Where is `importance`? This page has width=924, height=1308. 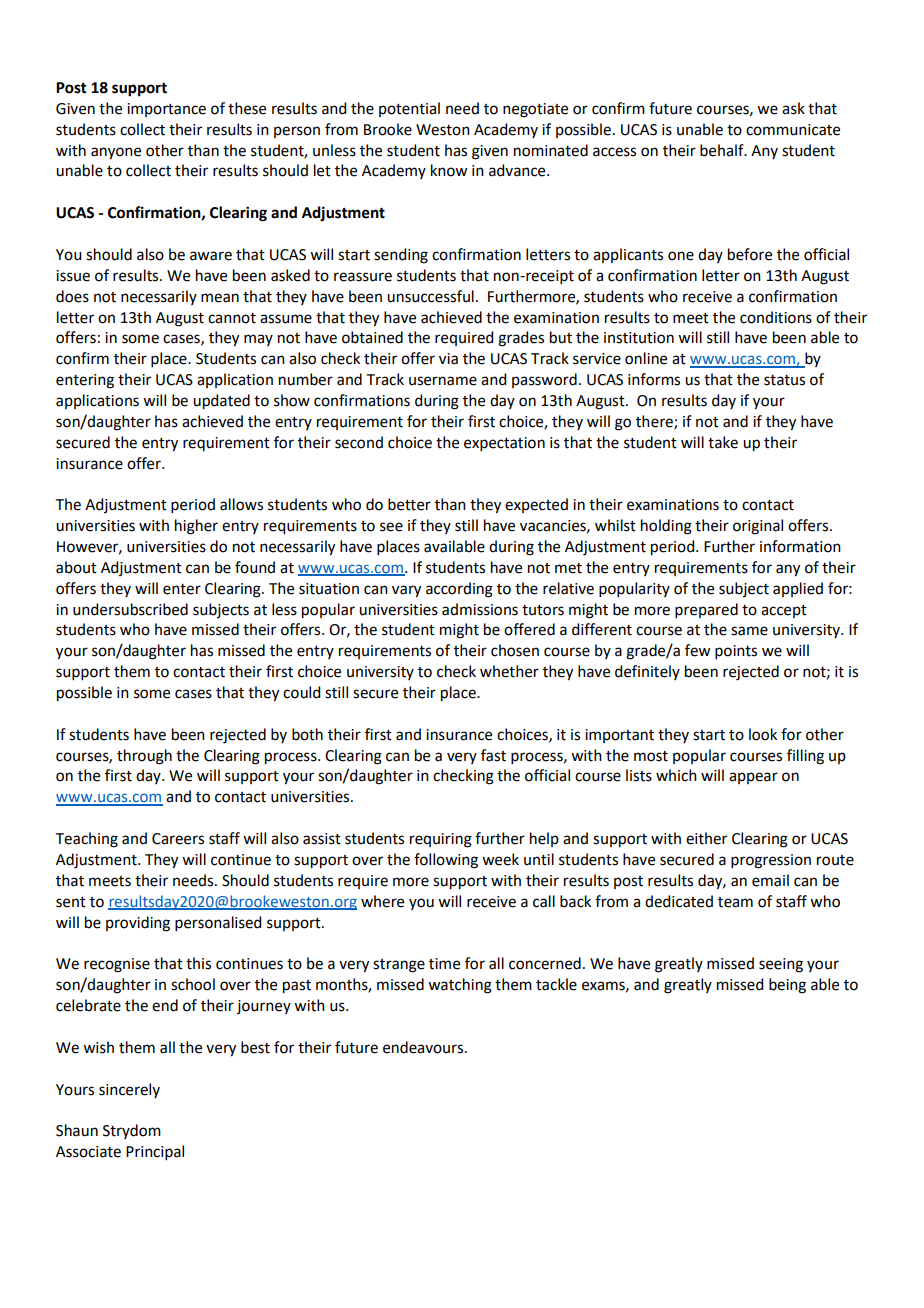 importance is located at coordinates (166, 110).
